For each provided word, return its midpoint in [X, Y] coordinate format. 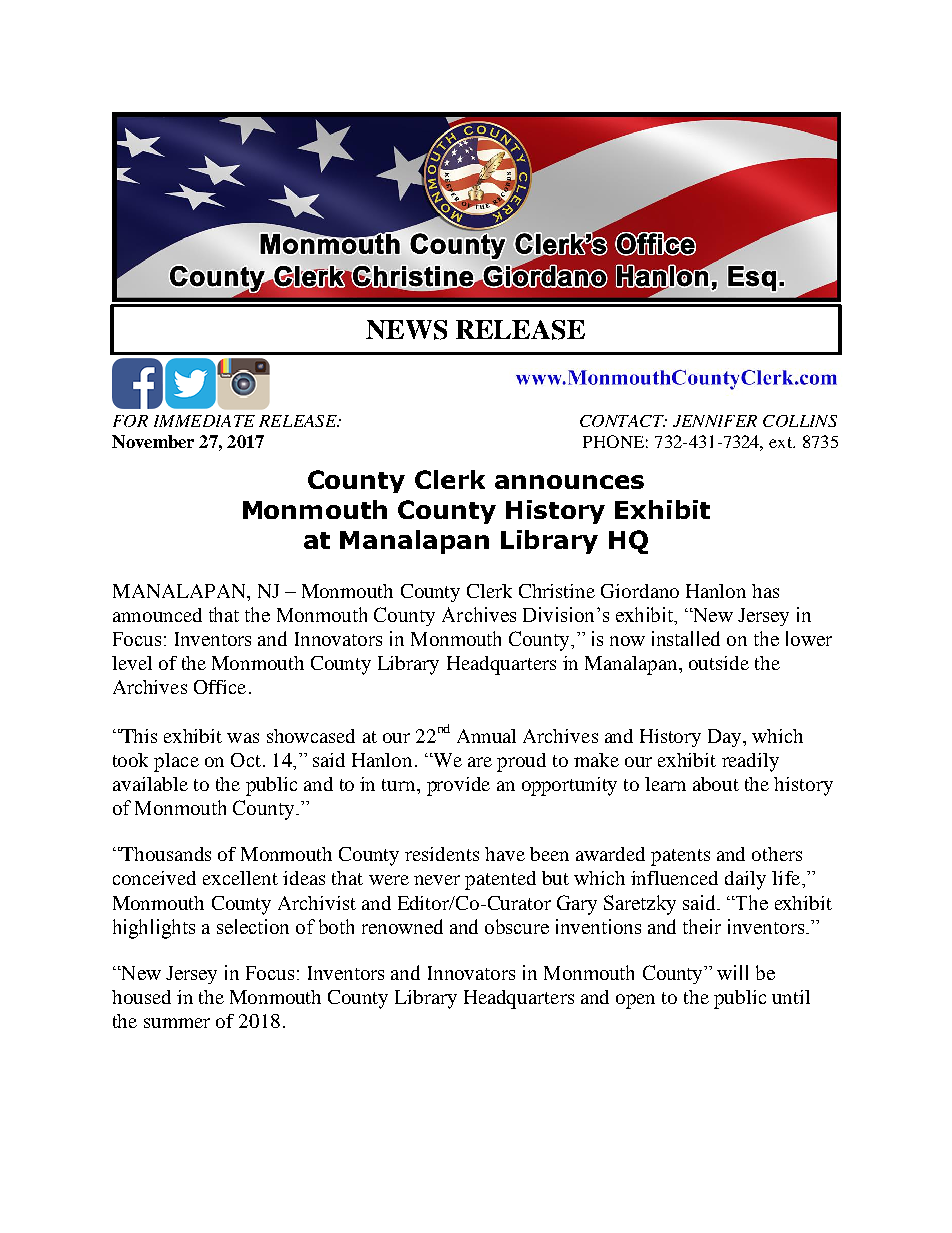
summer [177, 1023]
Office [220, 687]
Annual [486, 736]
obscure [517, 926]
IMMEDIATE [204, 421]
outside [719, 663]
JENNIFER [715, 421]
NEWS [406, 330]
